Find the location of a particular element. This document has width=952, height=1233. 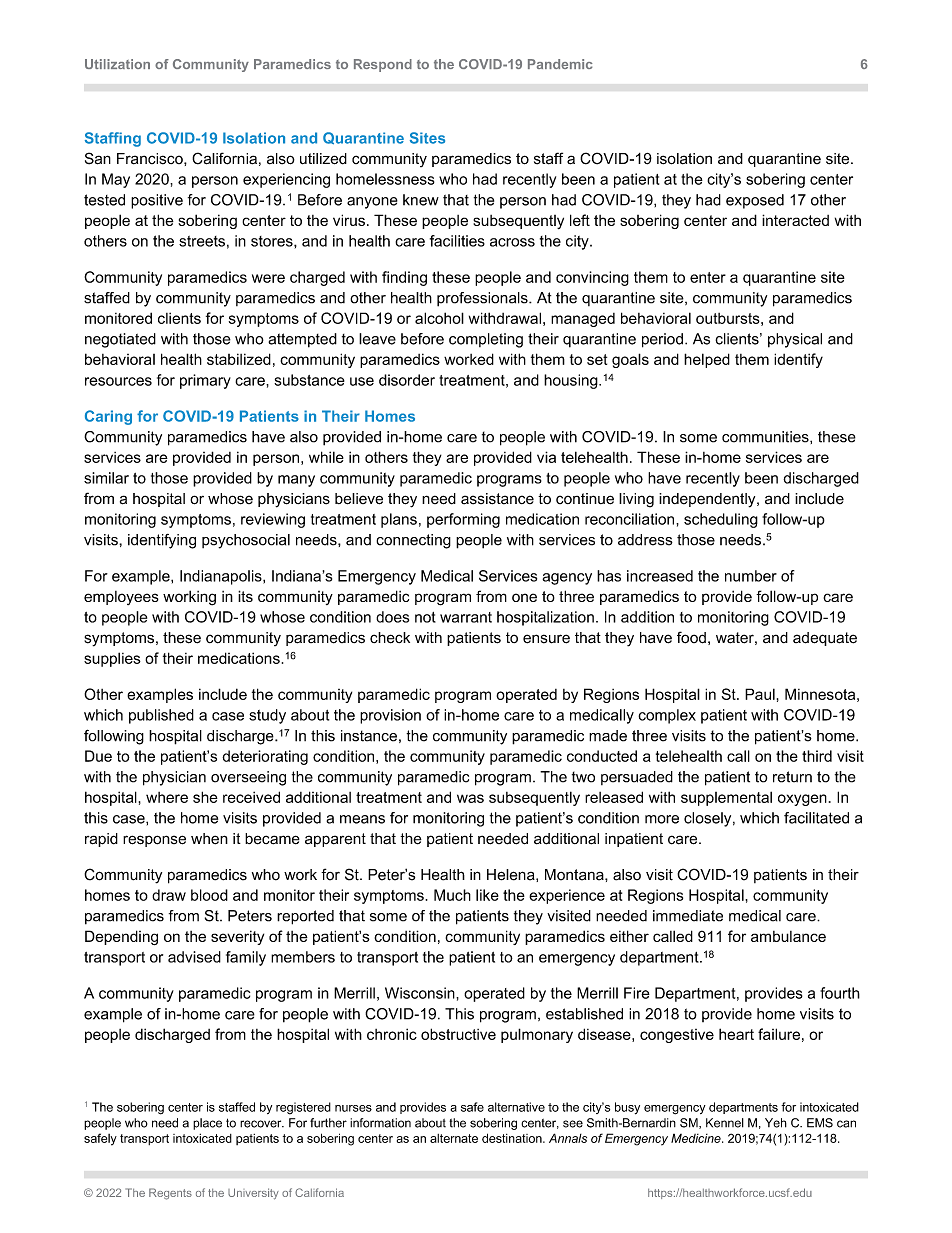

food is located at coordinates (691, 637).
